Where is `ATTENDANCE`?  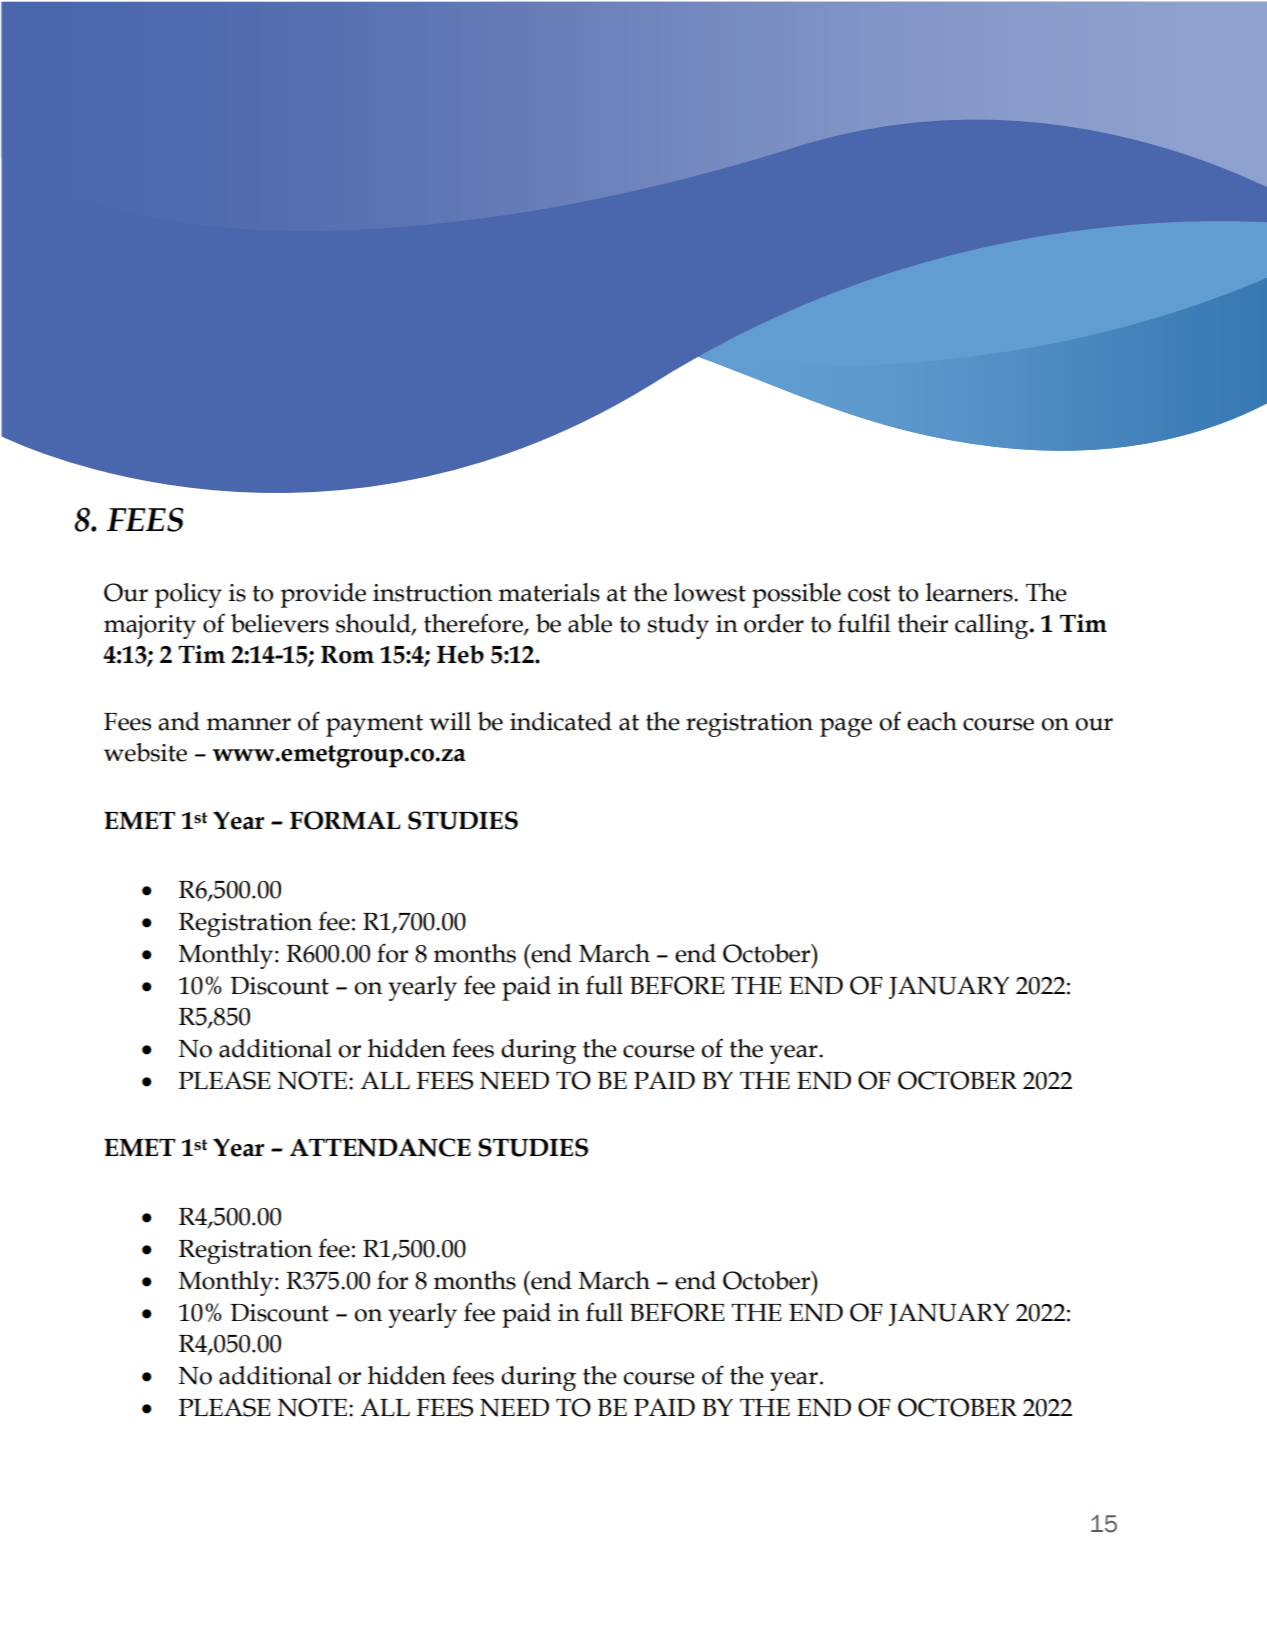 ATTENDANCE is located at coordinates (380, 1147).
